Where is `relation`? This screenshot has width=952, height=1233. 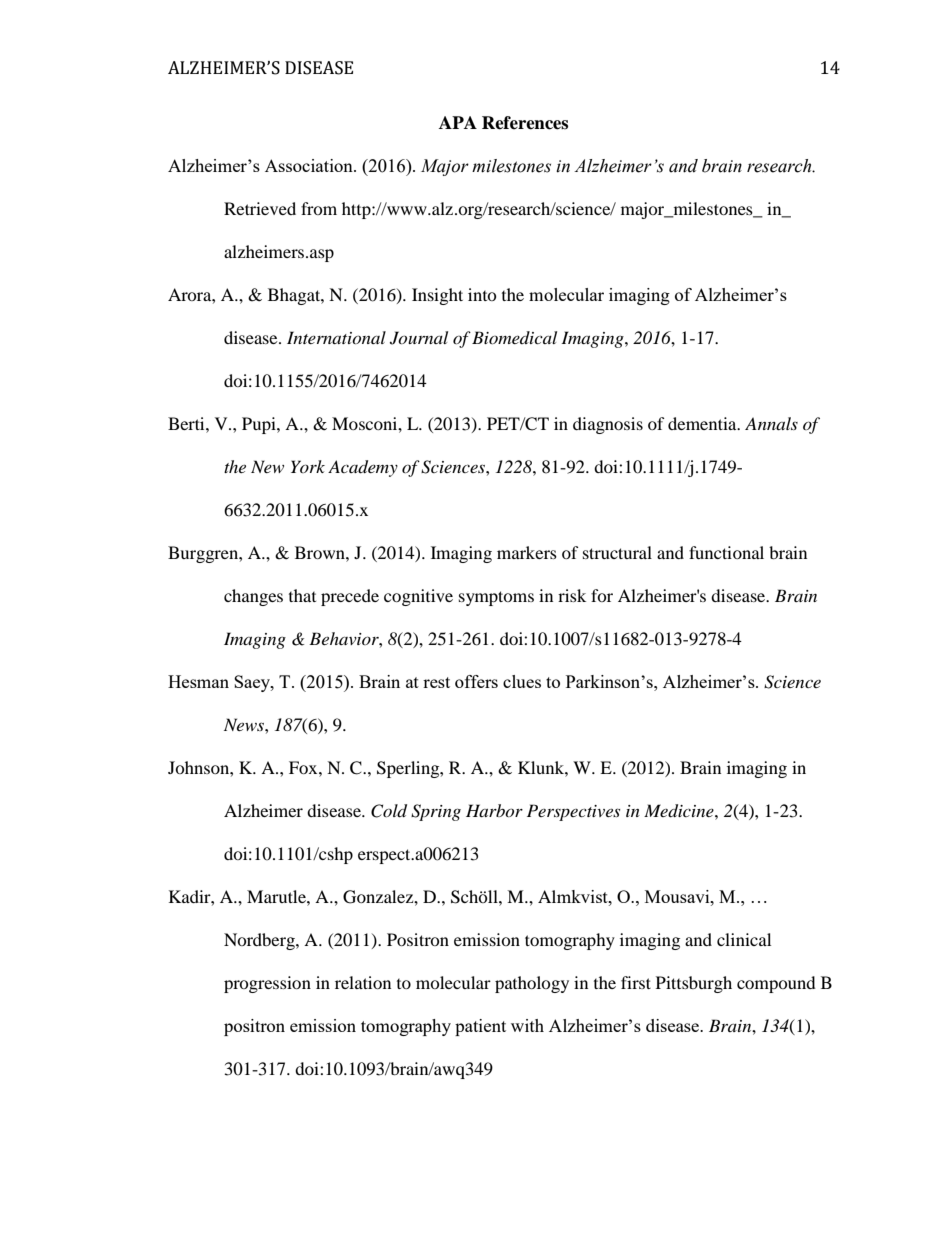
relation is located at coordinates (363, 982).
